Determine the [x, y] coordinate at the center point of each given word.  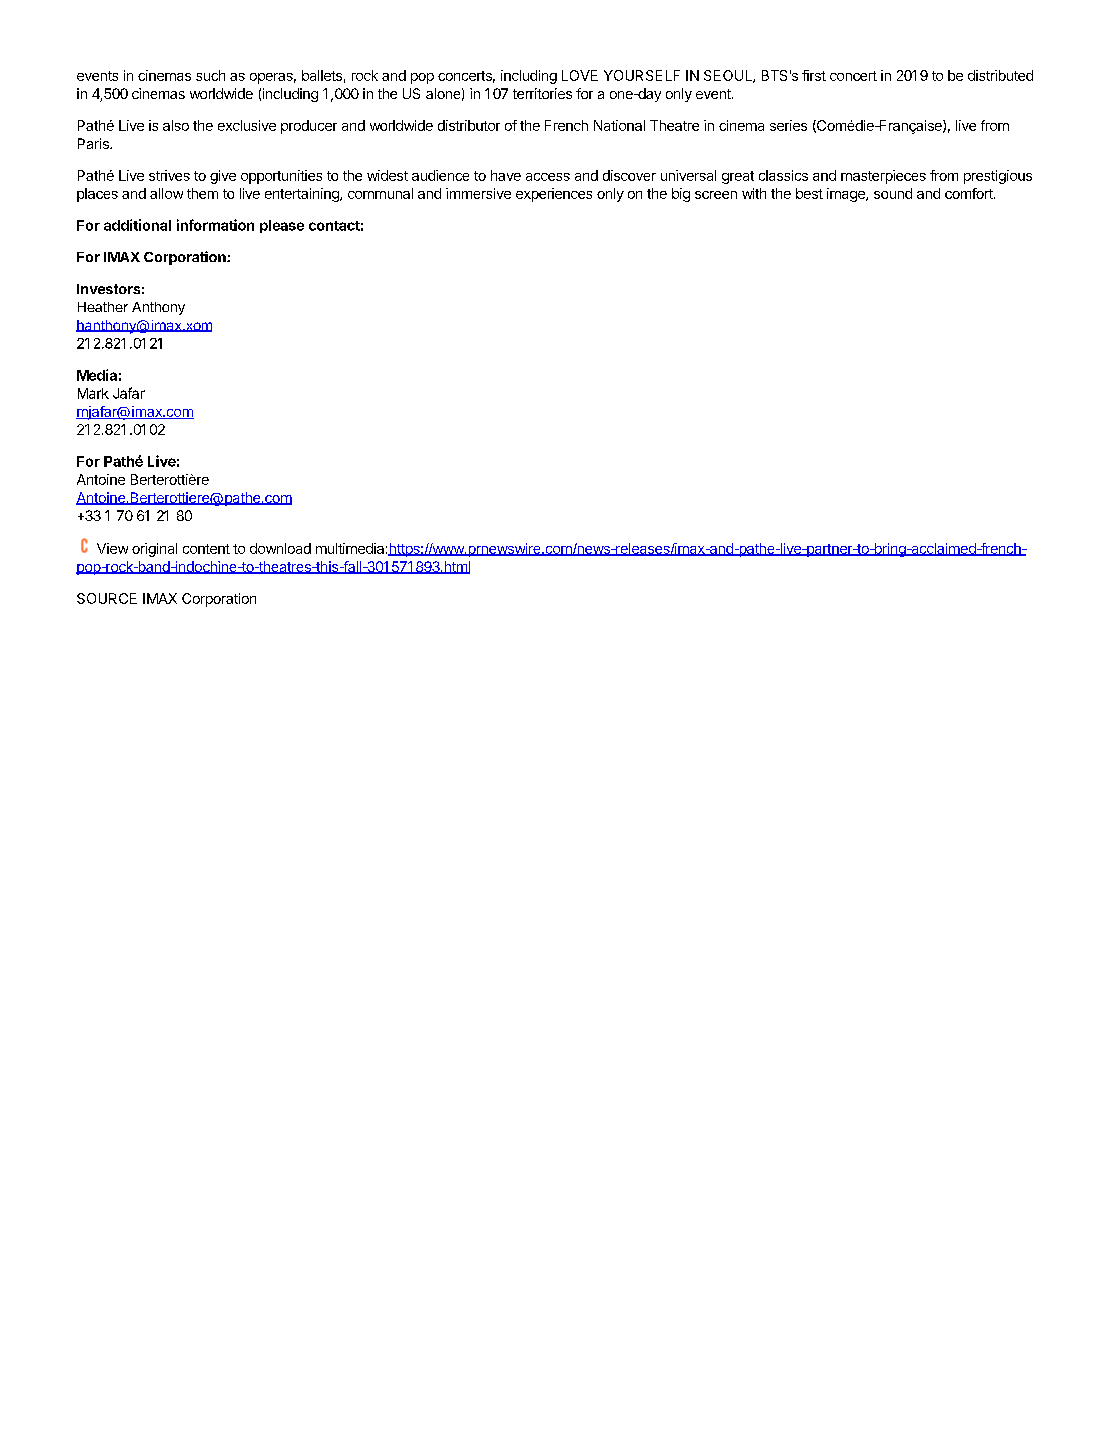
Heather [103, 307]
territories [542, 93]
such [210, 75]
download [280, 548]
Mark [93, 393]
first [814, 75]
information [215, 225]
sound [893, 193]
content [206, 549]
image [847, 195]
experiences [554, 195]
